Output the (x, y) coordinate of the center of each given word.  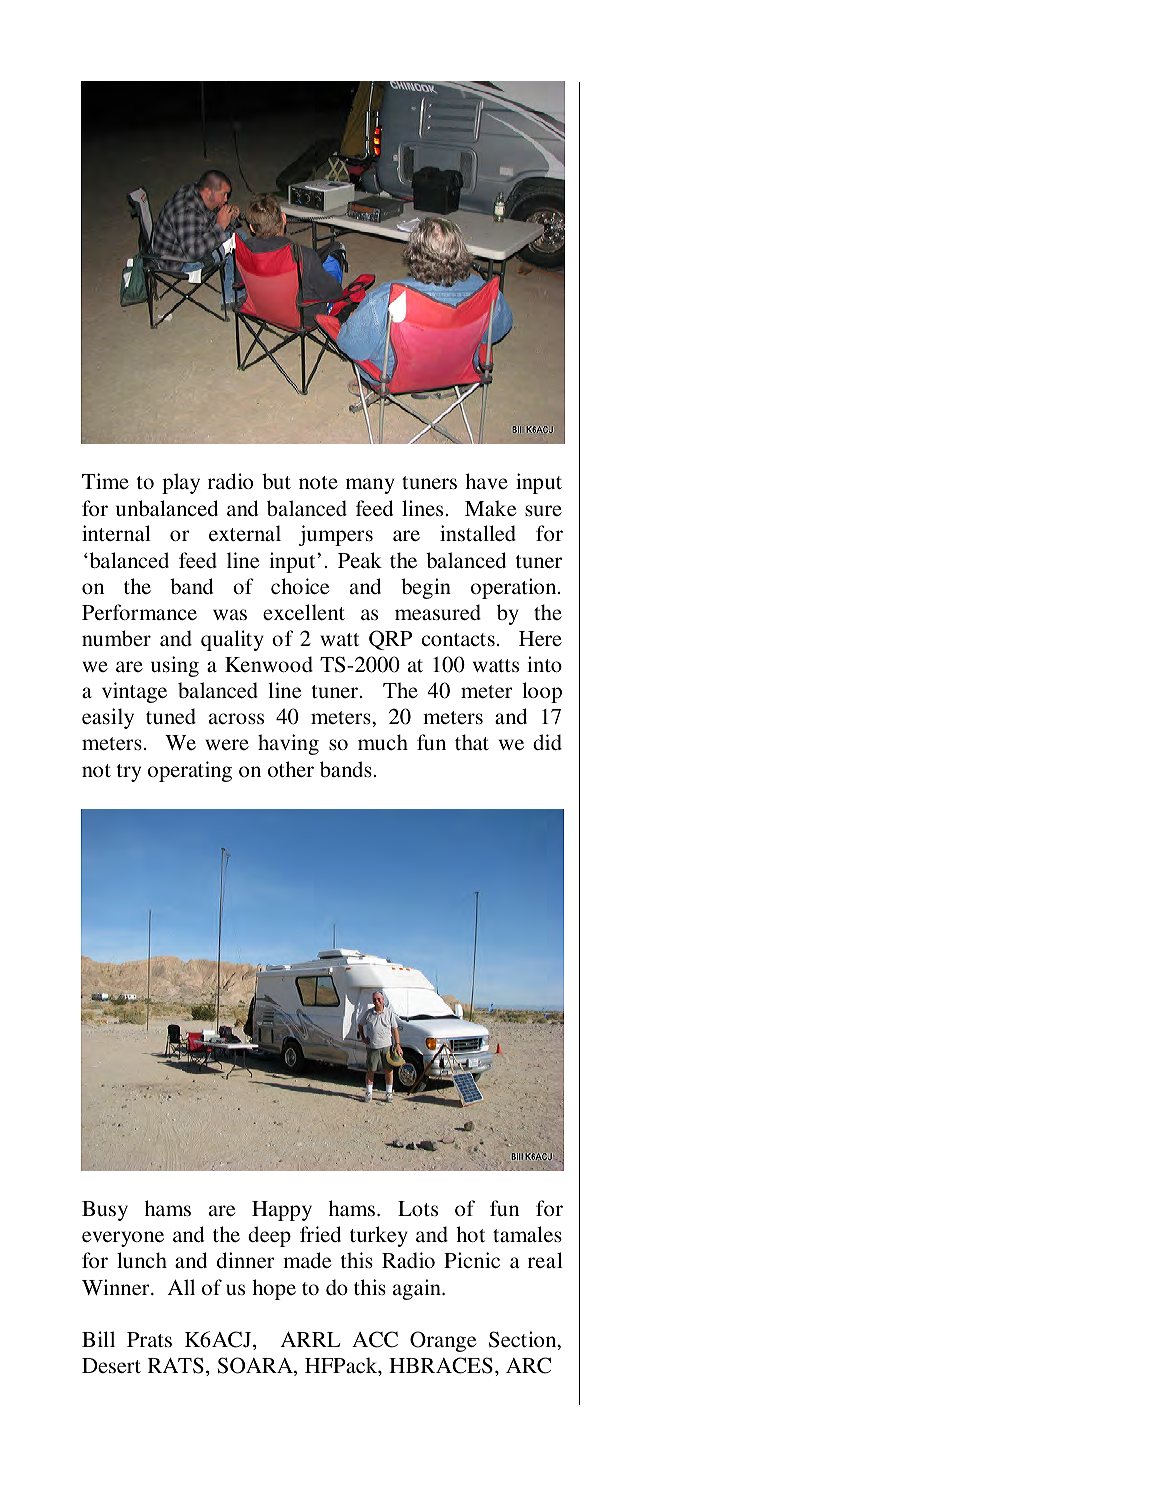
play (181, 483)
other (291, 769)
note (318, 482)
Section (524, 1340)
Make (490, 508)
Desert (111, 1366)
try (129, 773)
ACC (375, 1339)
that (472, 742)
